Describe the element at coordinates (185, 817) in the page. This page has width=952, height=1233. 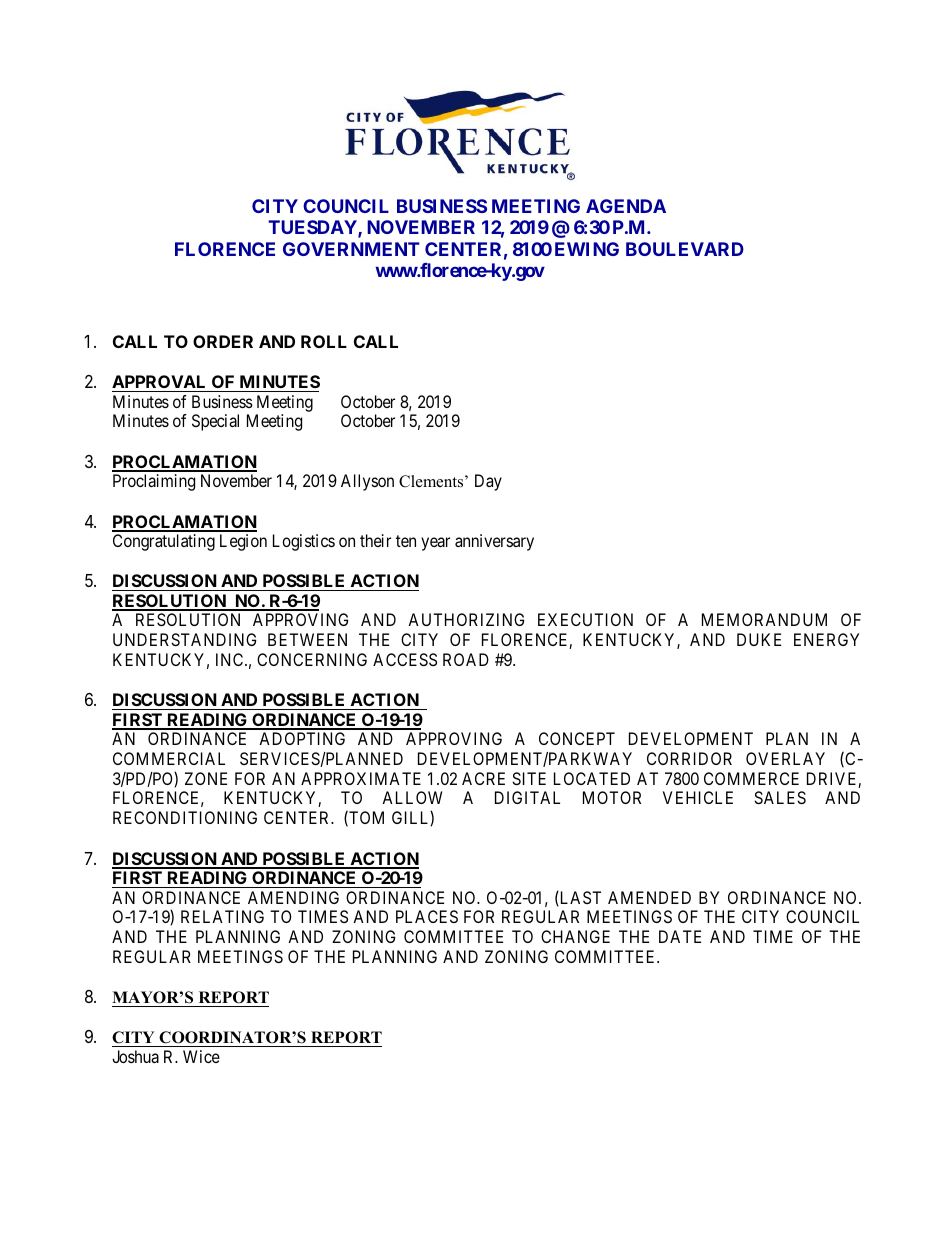
I see `RECONDITIONING` at that location.
